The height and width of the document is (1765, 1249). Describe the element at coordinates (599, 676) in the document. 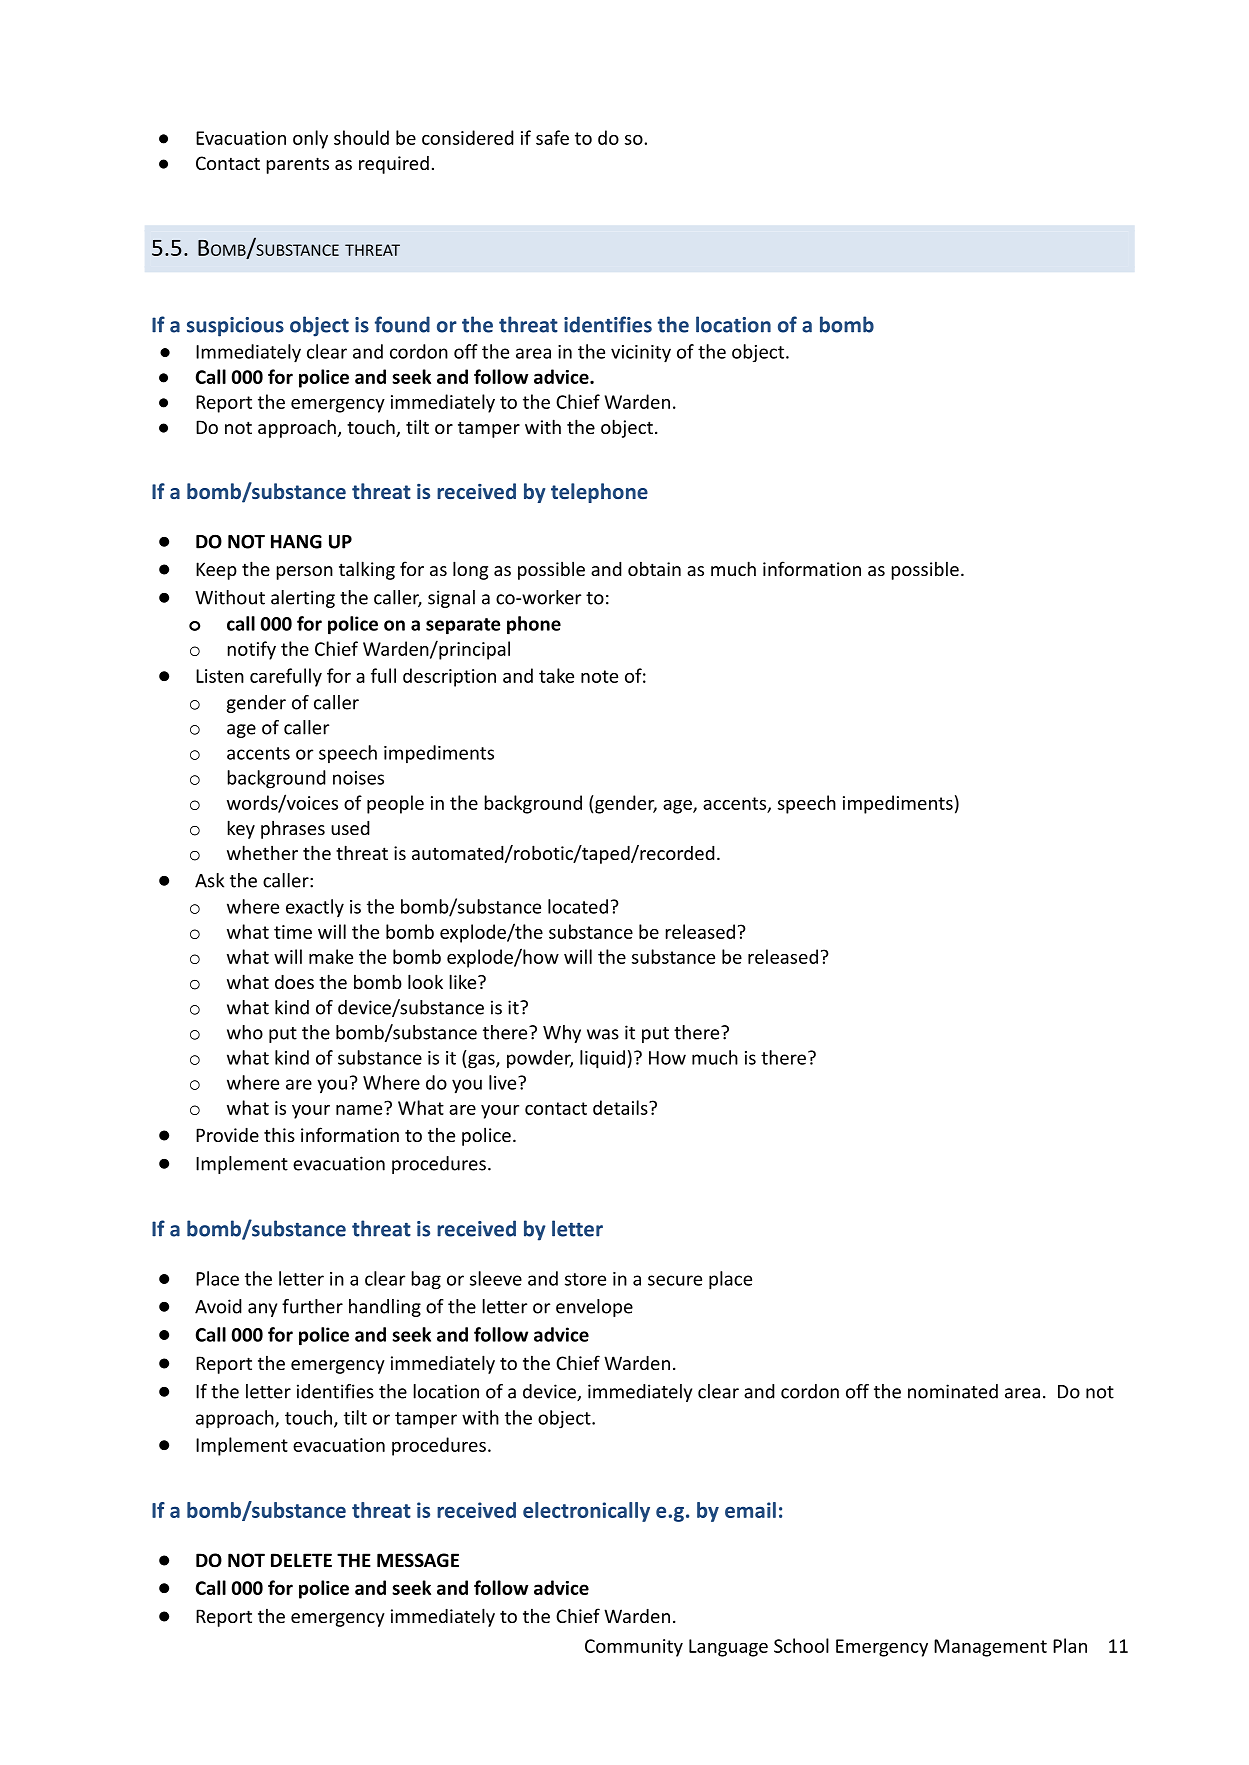

I see `note` at that location.
